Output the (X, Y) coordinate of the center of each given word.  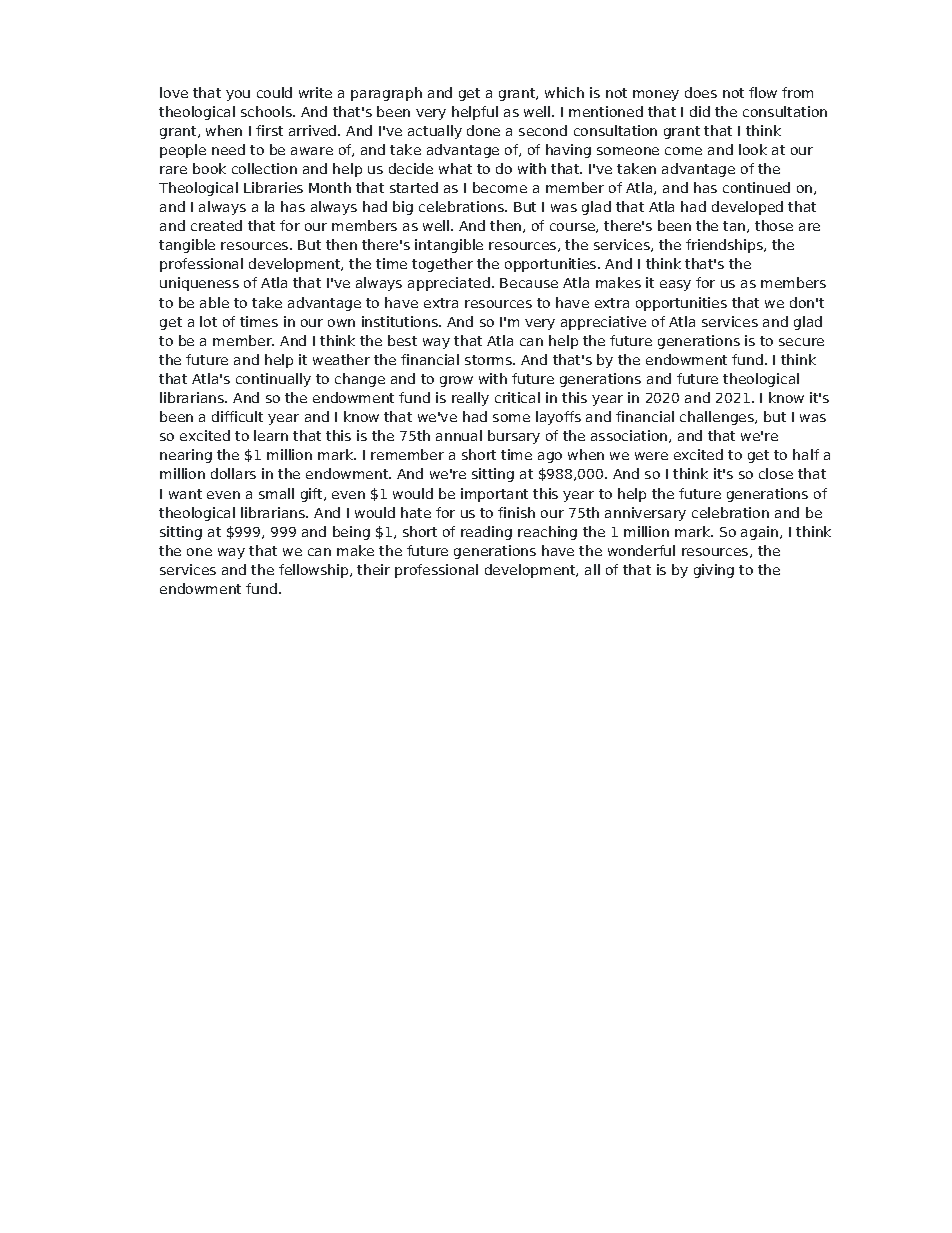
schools (267, 111)
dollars (233, 473)
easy (675, 285)
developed (747, 208)
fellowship (315, 571)
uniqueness (199, 284)
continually (273, 380)
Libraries (273, 187)
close (776, 473)
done (483, 130)
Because (529, 283)
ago (550, 457)
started (414, 187)
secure (801, 342)
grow (456, 381)
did (700, 111)
